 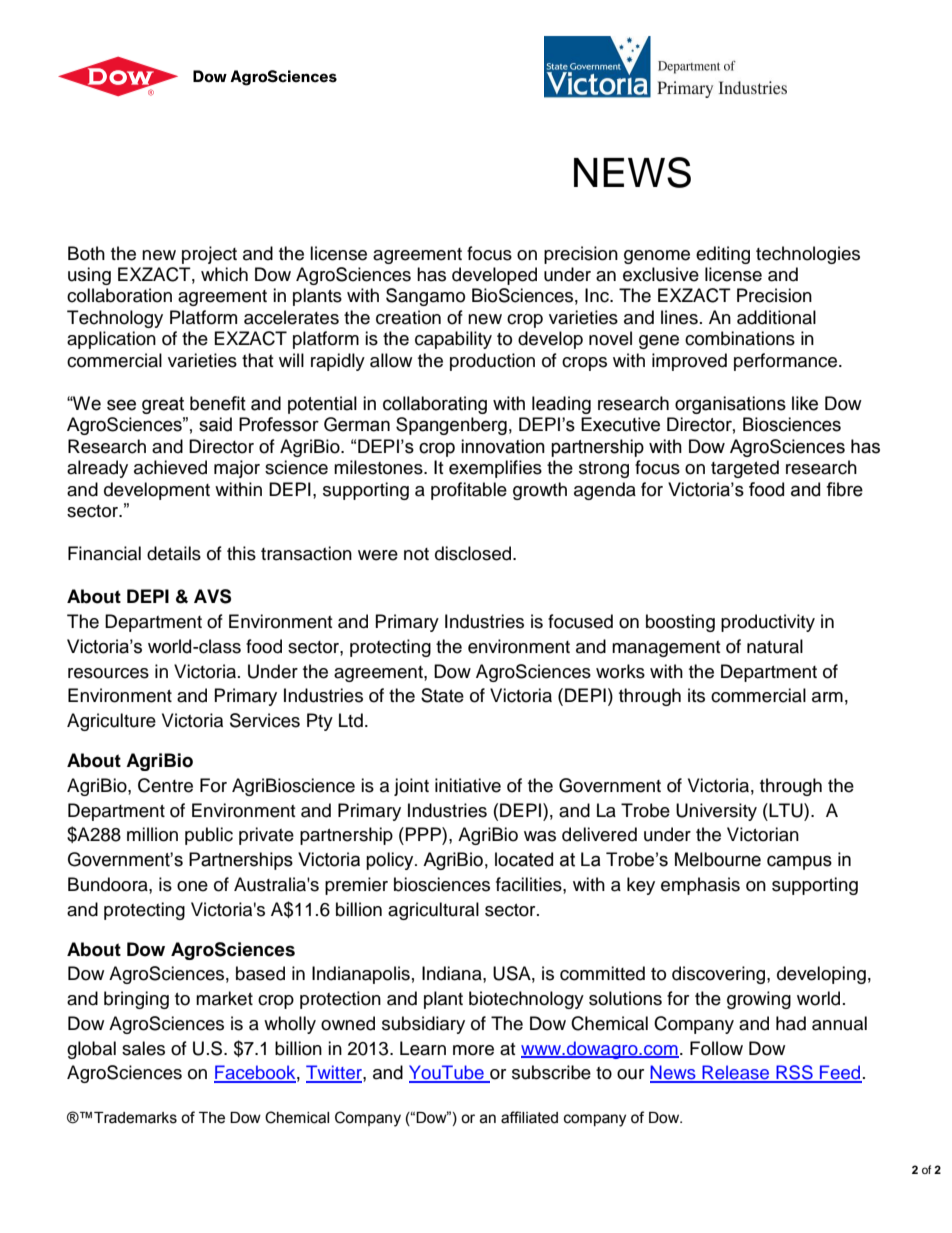 What do you see at coordinates (716, 812) in the page?
I see `University` at bounding box center [716, 812].
